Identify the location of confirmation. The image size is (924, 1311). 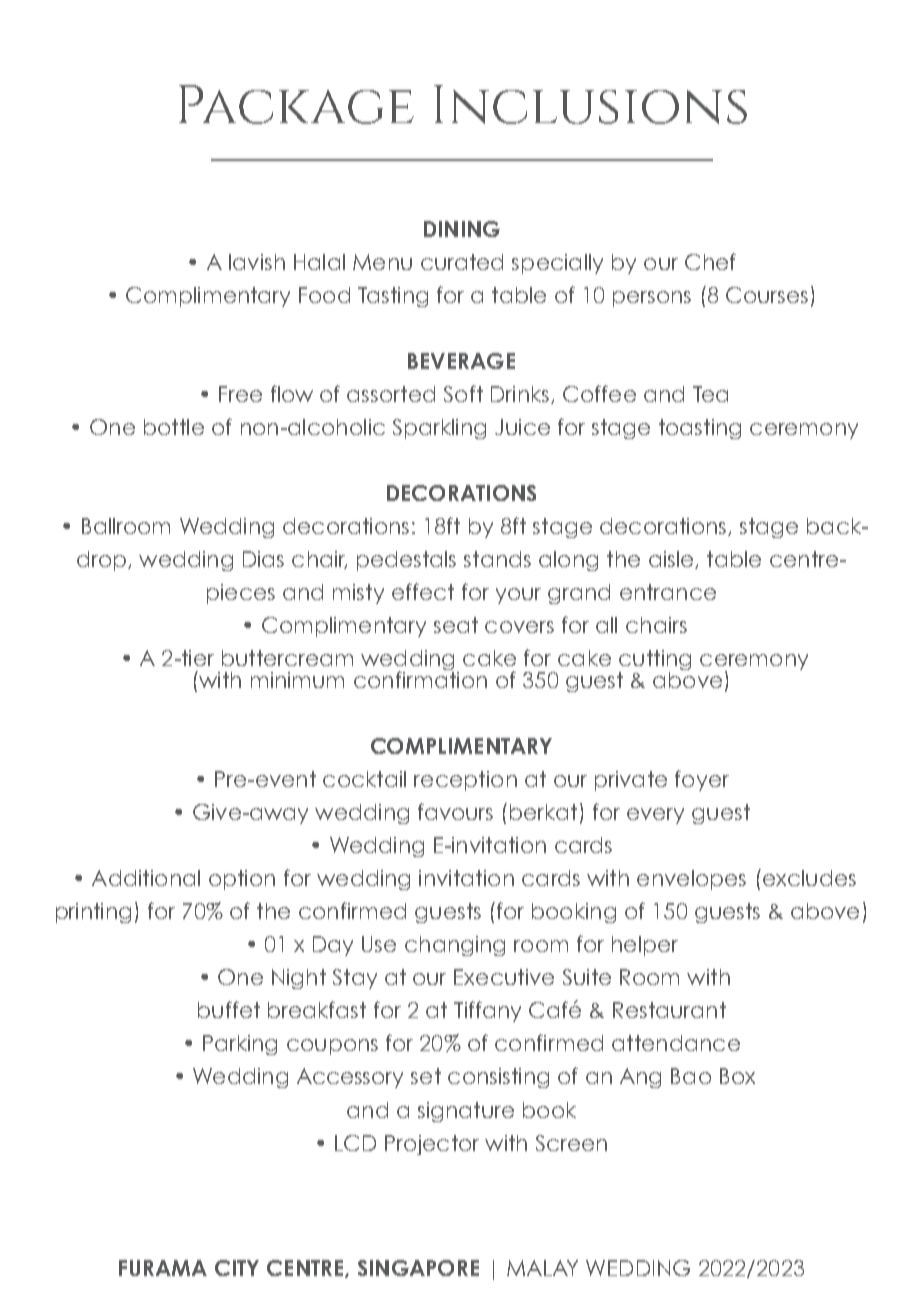
(420, 678).
